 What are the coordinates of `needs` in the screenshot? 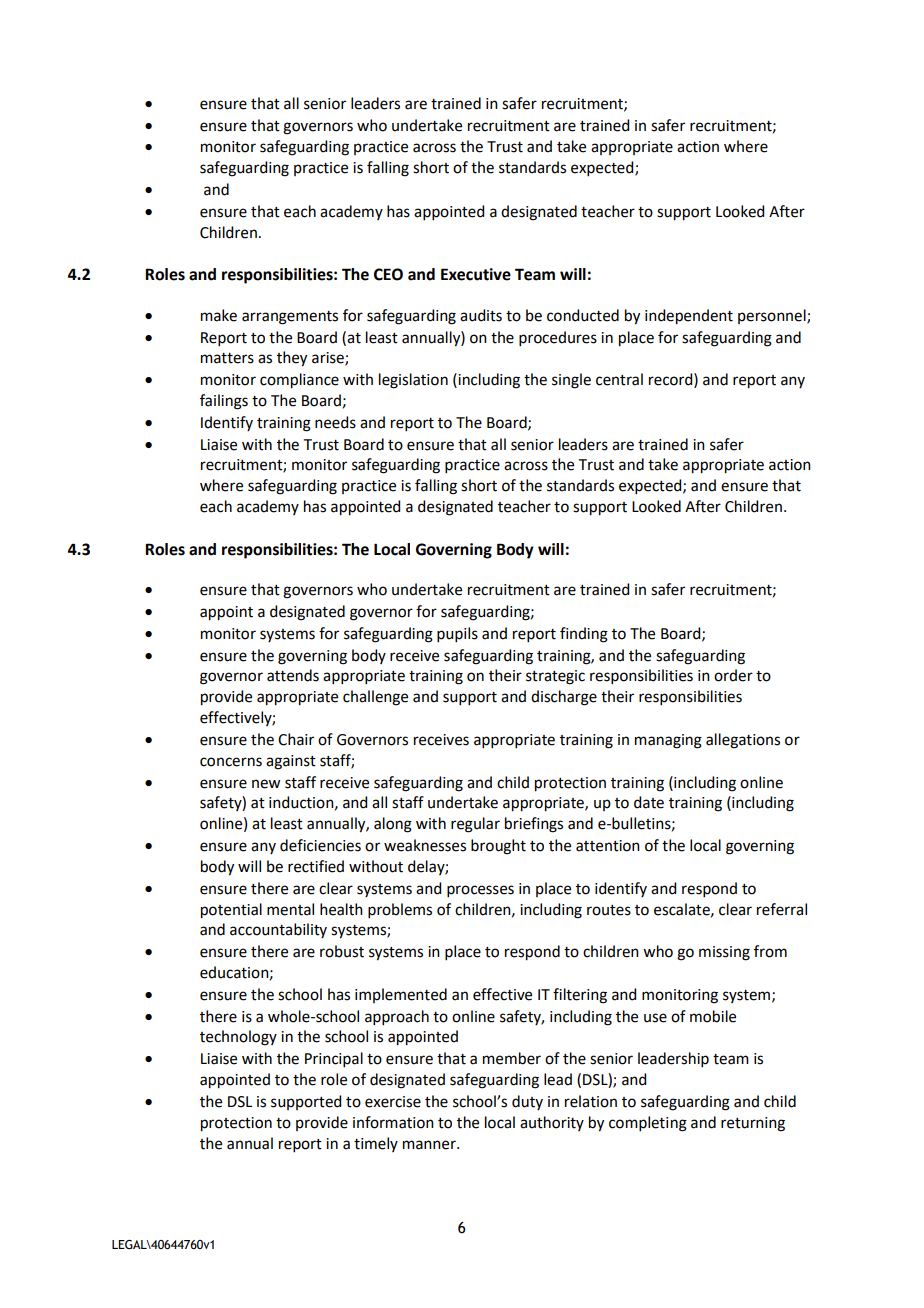 It's located at (335, 422).
